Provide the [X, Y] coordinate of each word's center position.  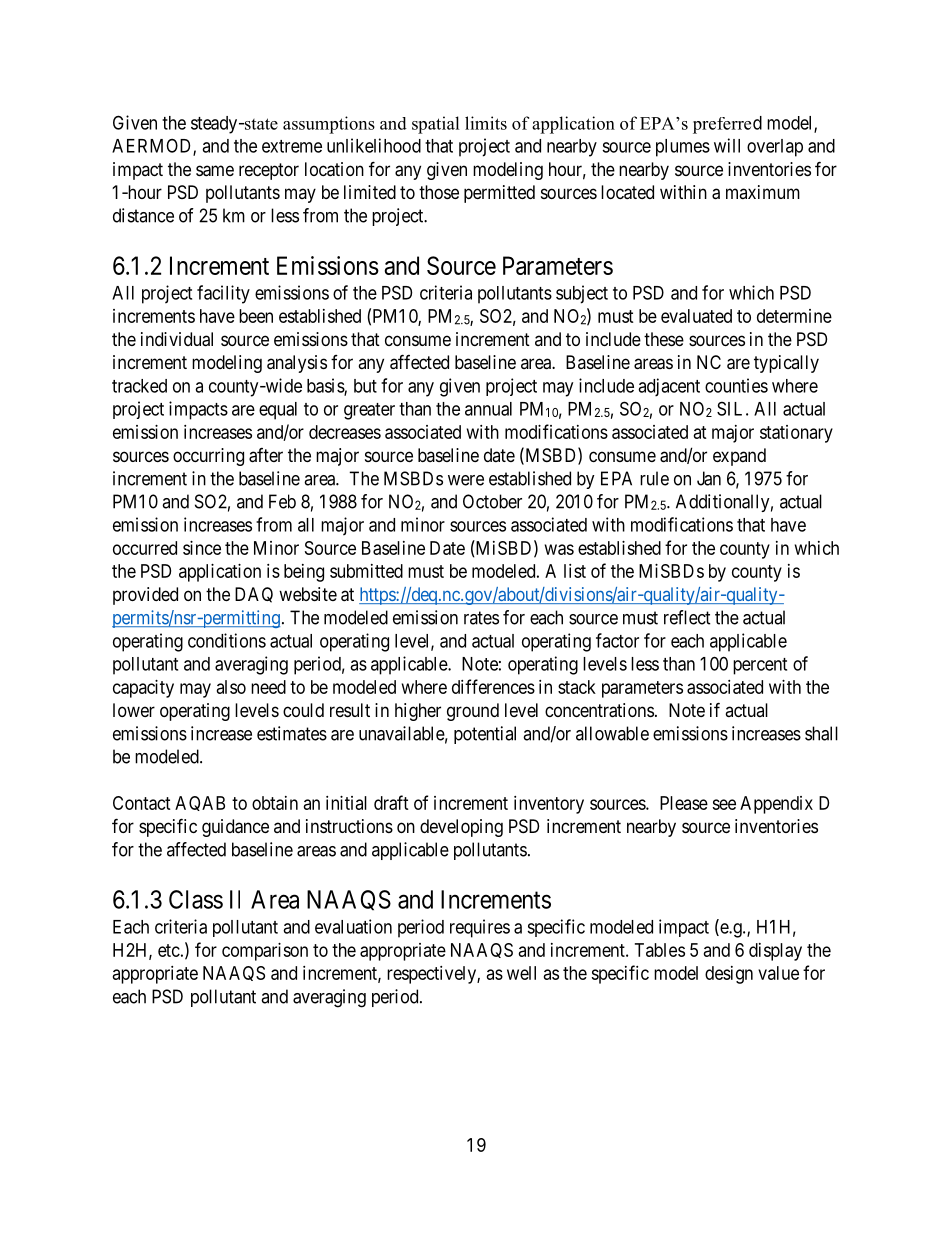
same [215, 171]
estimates [292, 733]
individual [177, 339]
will [727, 145]
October [492, 501]
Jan [709, 478]
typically [786, 364]
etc [169, 950]
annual [488, 409]
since [202, 548]
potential [485, 735]
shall [821, 733]
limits [486, 123]
